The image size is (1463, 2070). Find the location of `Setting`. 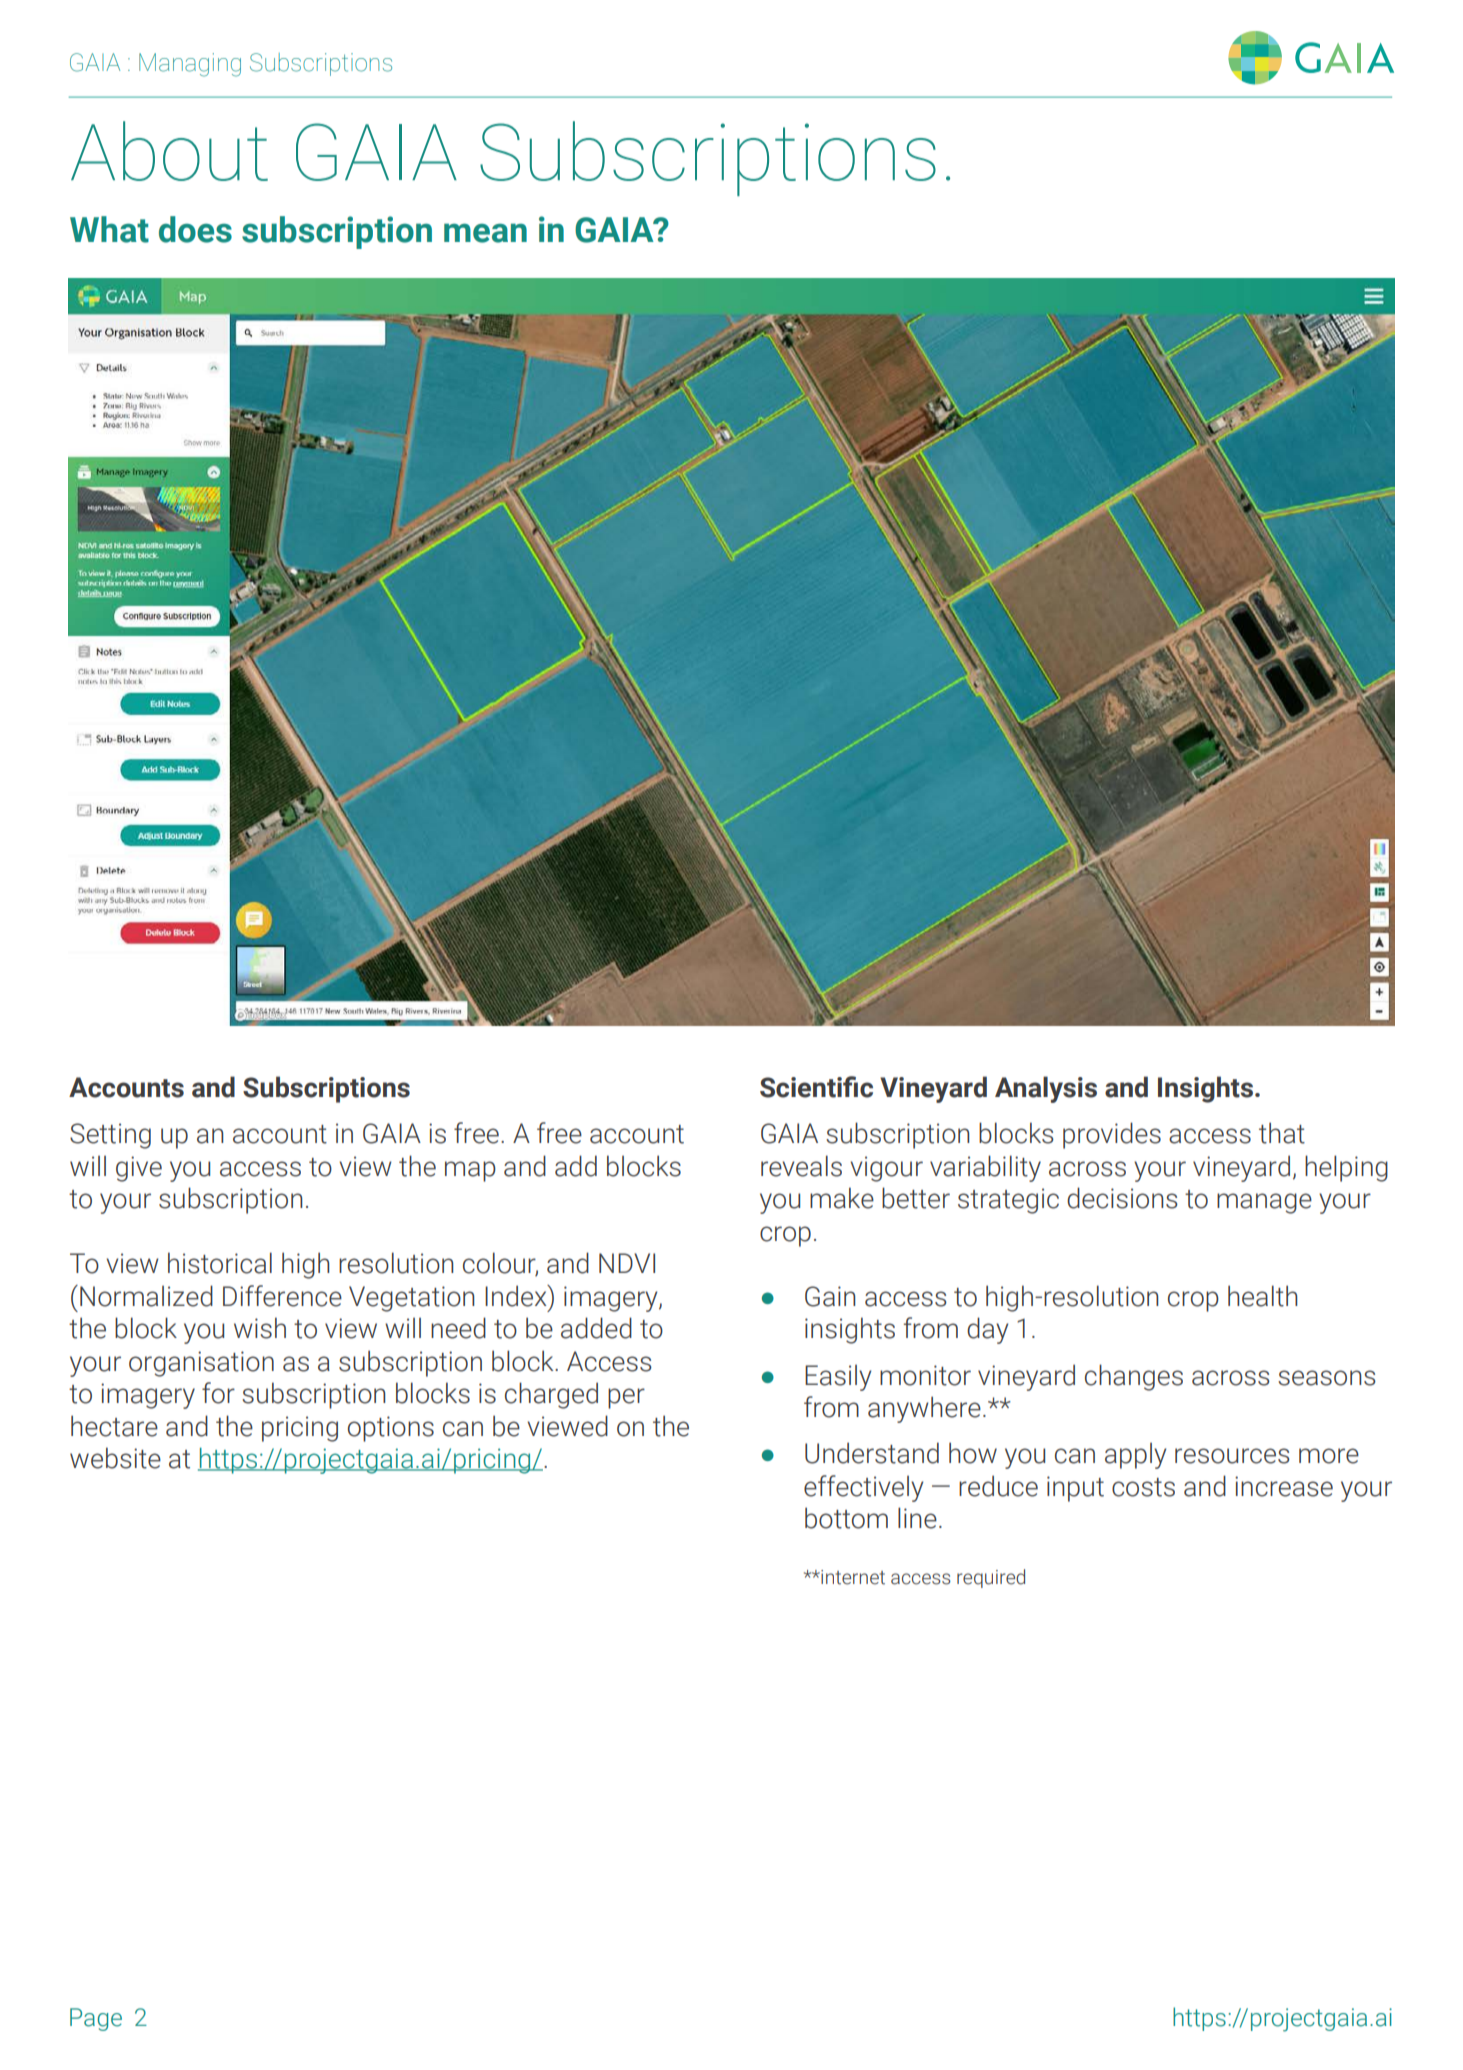

Setting is located at coordinates (110, 1136).
